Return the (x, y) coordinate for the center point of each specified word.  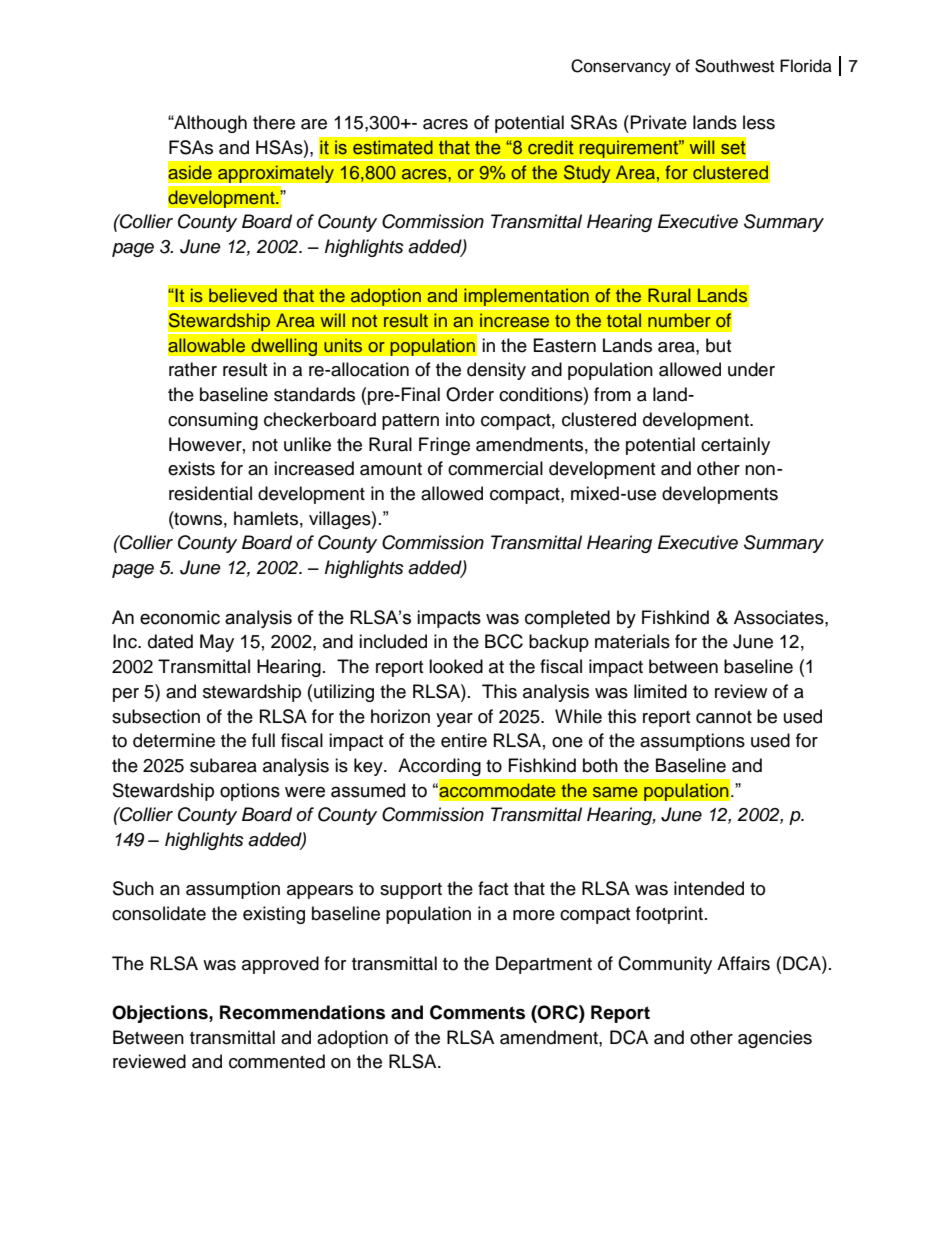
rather (193, 369)
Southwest (734, 66)
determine (174, 740)
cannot (724, 717)
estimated (393, 147)
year (454, 720)
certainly (735, 446)
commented (277, 1061)
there (274, 122)
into (460, 419)
